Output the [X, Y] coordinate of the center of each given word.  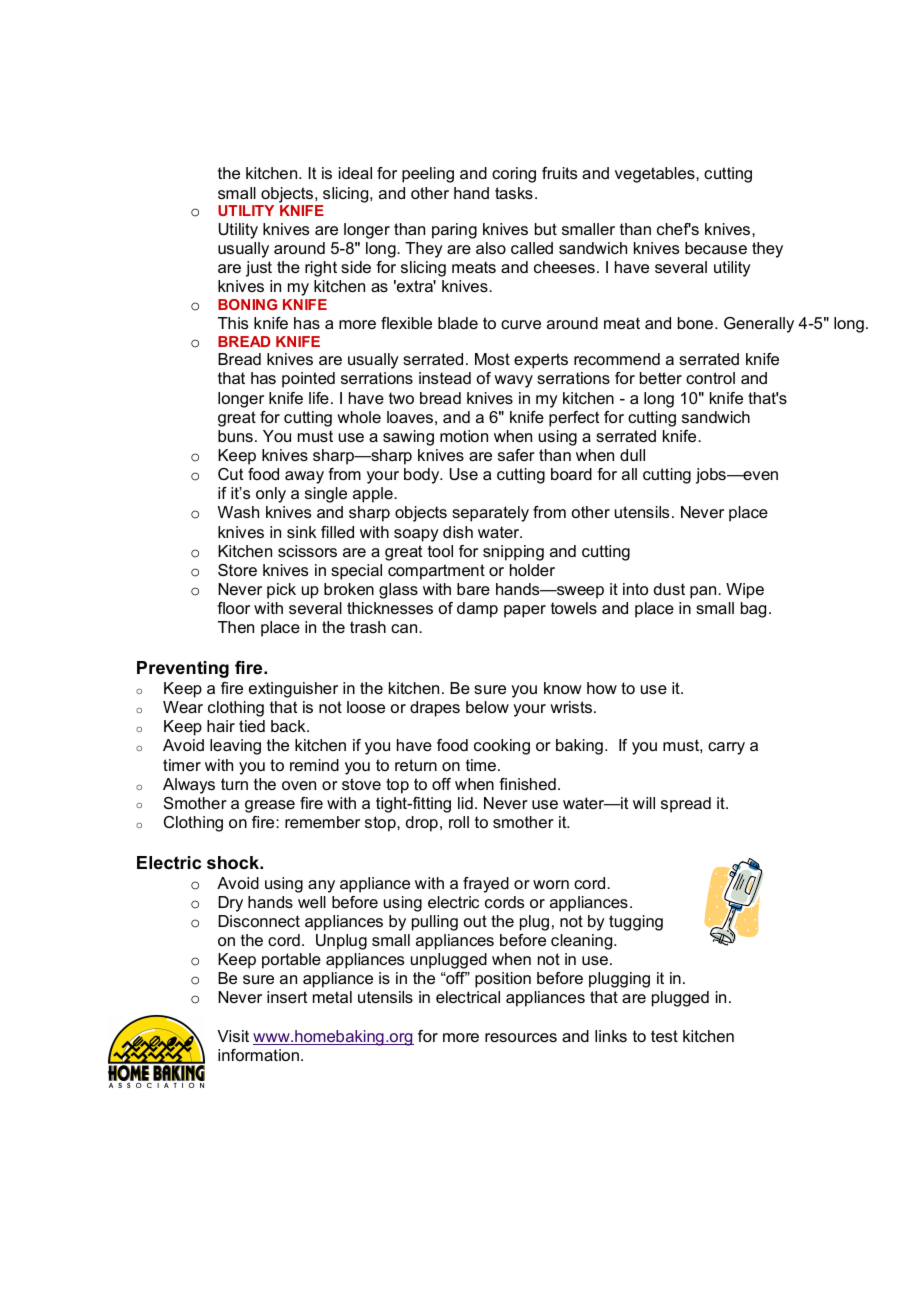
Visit [233, 1036]
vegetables [656, 175]
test [664, 1036]
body [423, 476]
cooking [502, 747]
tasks [514, 193]
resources [521, 1037]
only [271, 495]
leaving [235, 747]
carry [726, 748]
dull [632, 455]
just [259, 269]
